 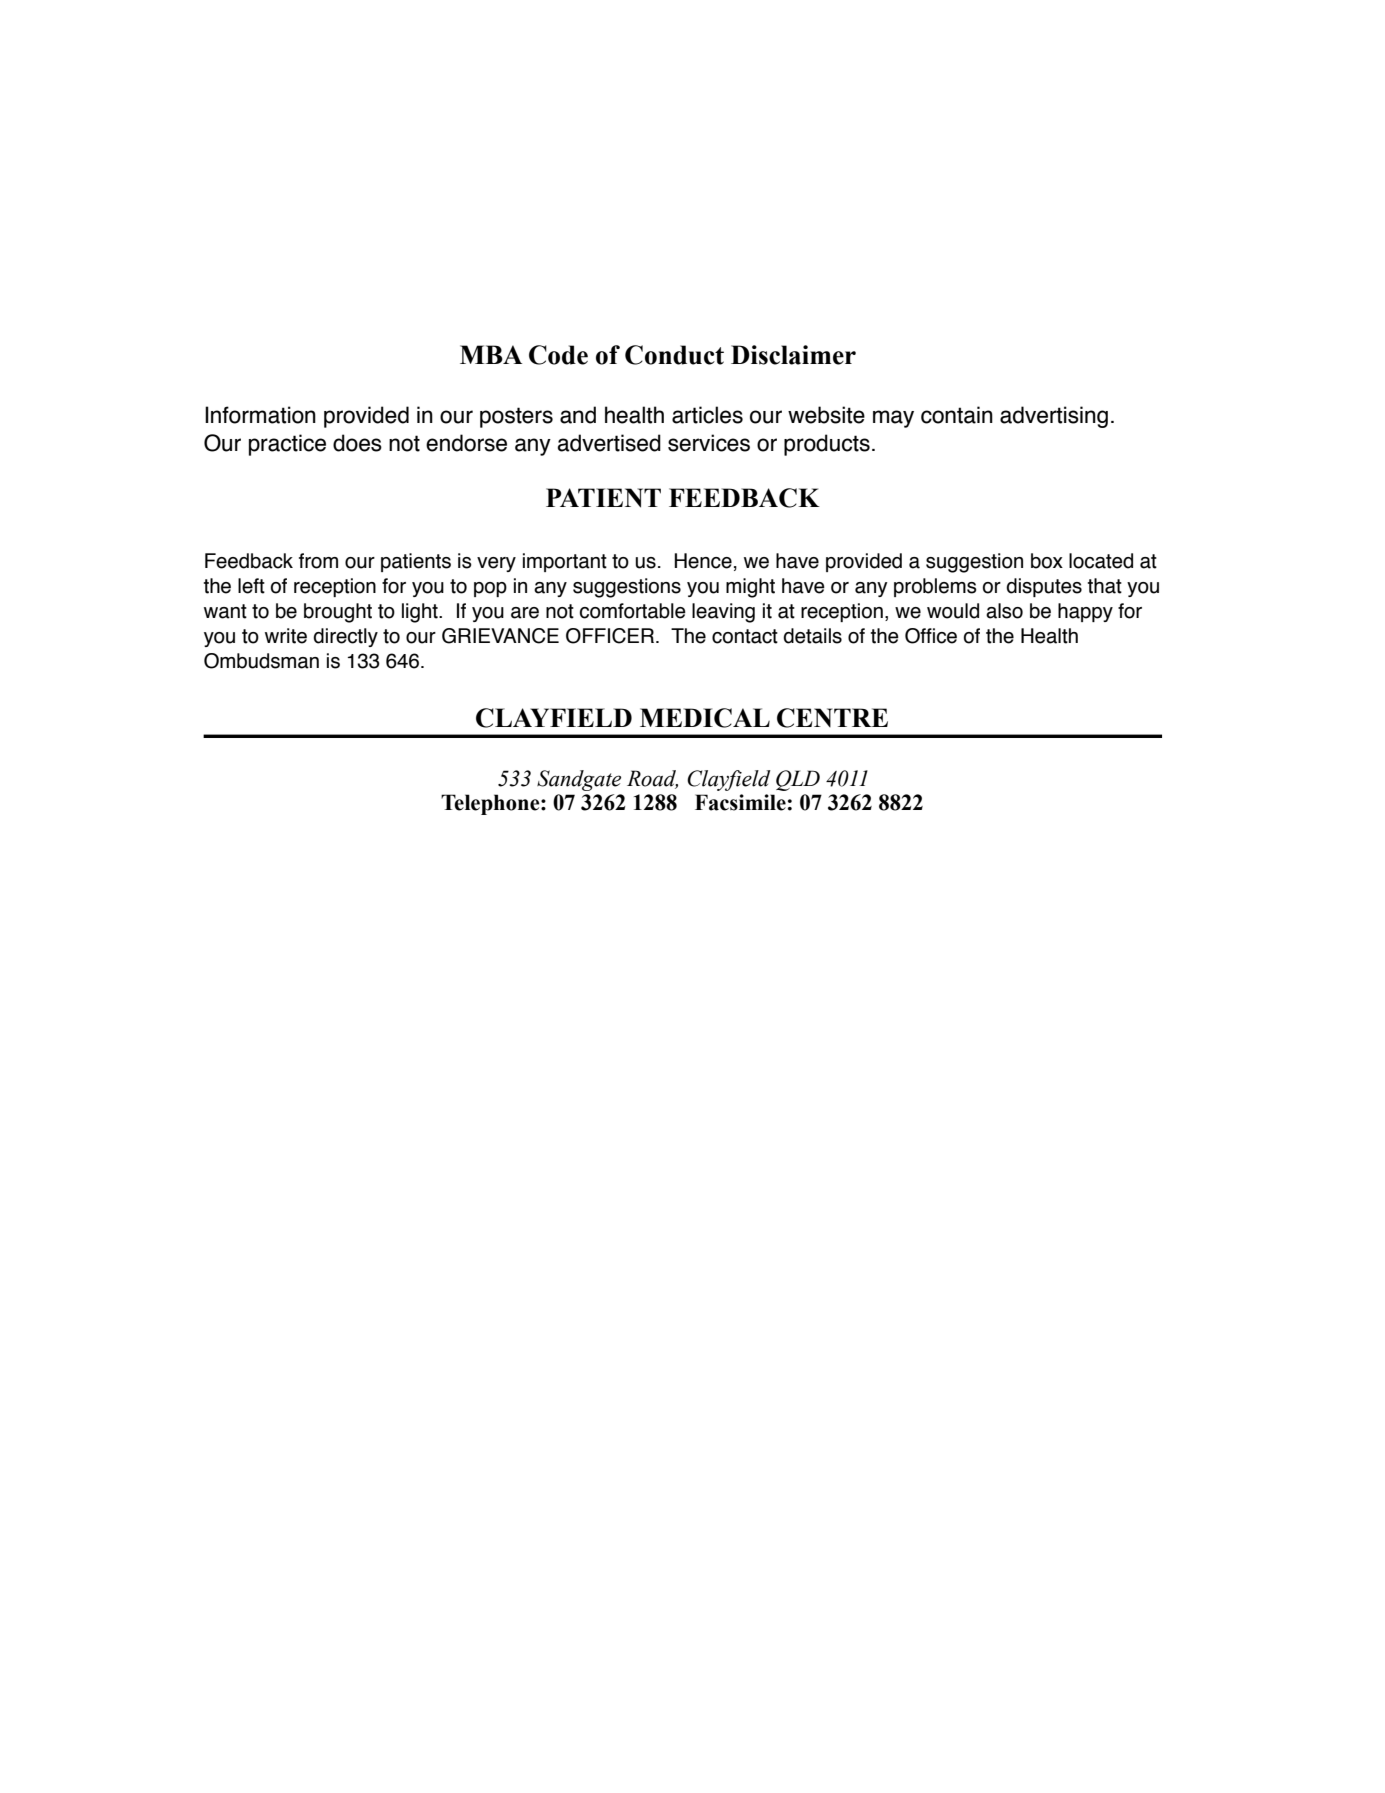 What do you see at coordinates (957, 415) in the screenshot?
I see `contain` at bounding box center [957, 415].
